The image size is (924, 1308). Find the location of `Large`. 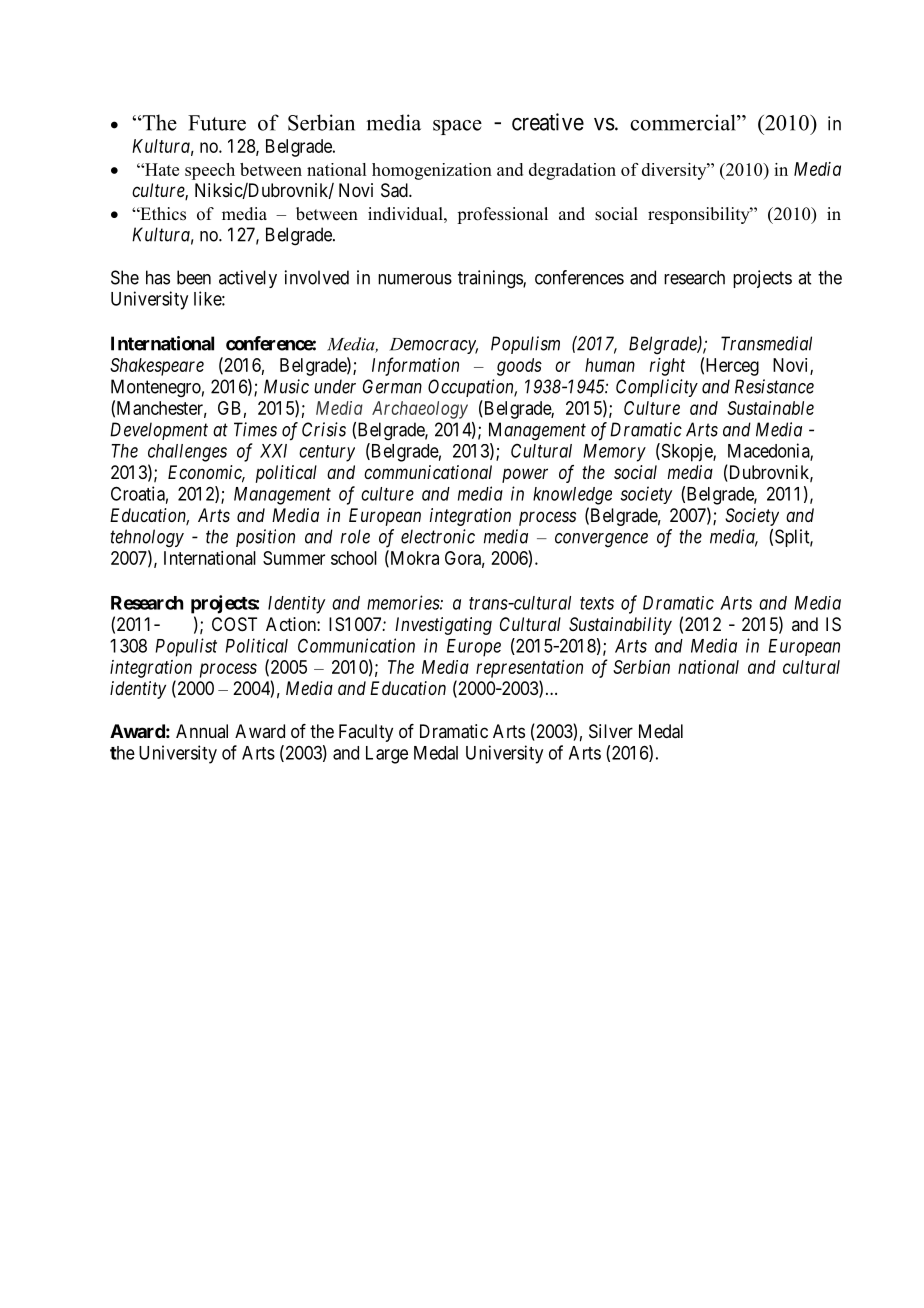

Large is located at coordinates (387, 755).
